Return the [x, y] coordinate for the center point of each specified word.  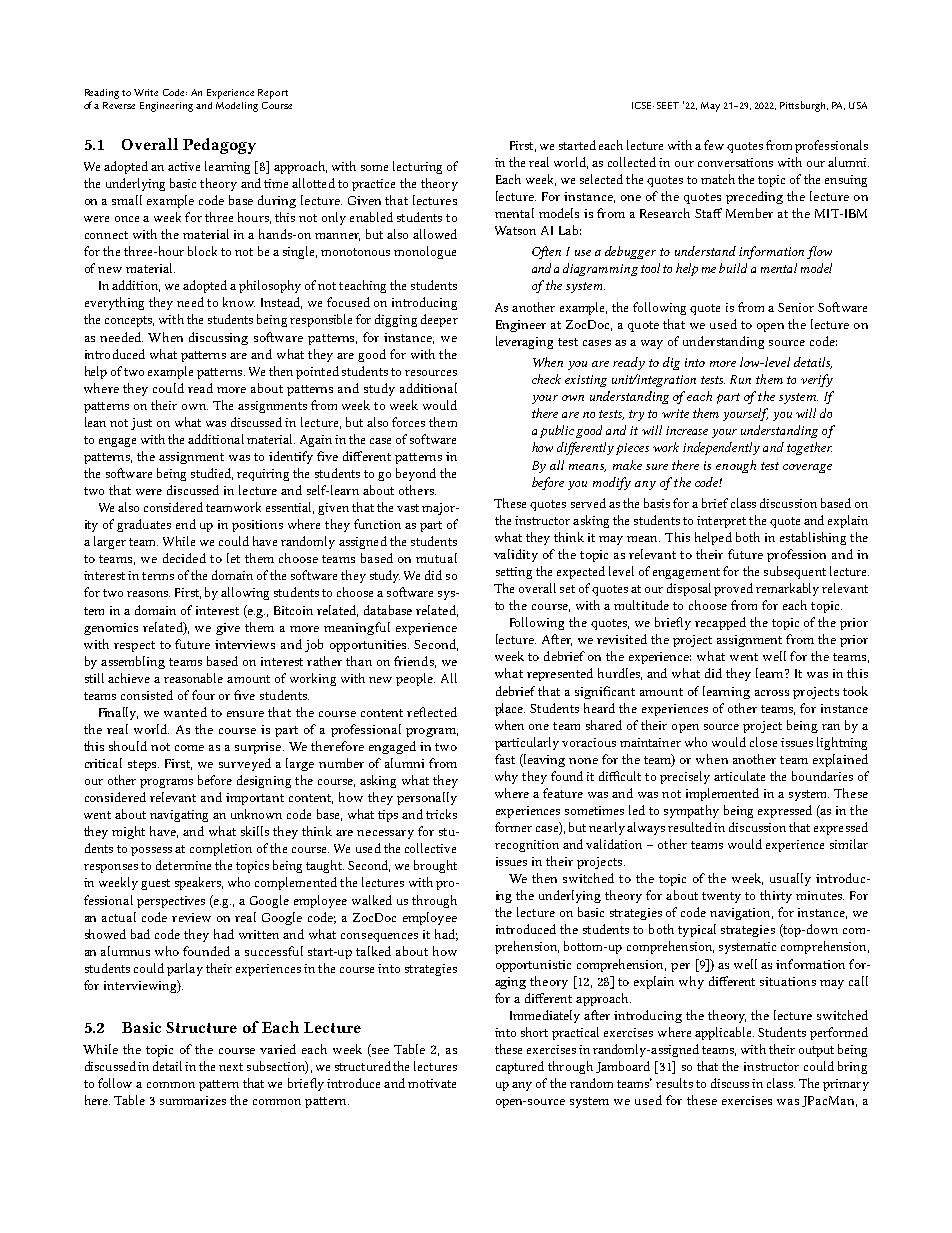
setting [514, 573]
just [141, 424]
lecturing [417, 167]
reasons [148, 594]
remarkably [787, 589]
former [513, 827]
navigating [179, 816]
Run [740, 379]
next [231, 1067]
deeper [439, 320]
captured [520, 1067]
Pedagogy [219, 146]
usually [790, 879]
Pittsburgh [804, 106]
